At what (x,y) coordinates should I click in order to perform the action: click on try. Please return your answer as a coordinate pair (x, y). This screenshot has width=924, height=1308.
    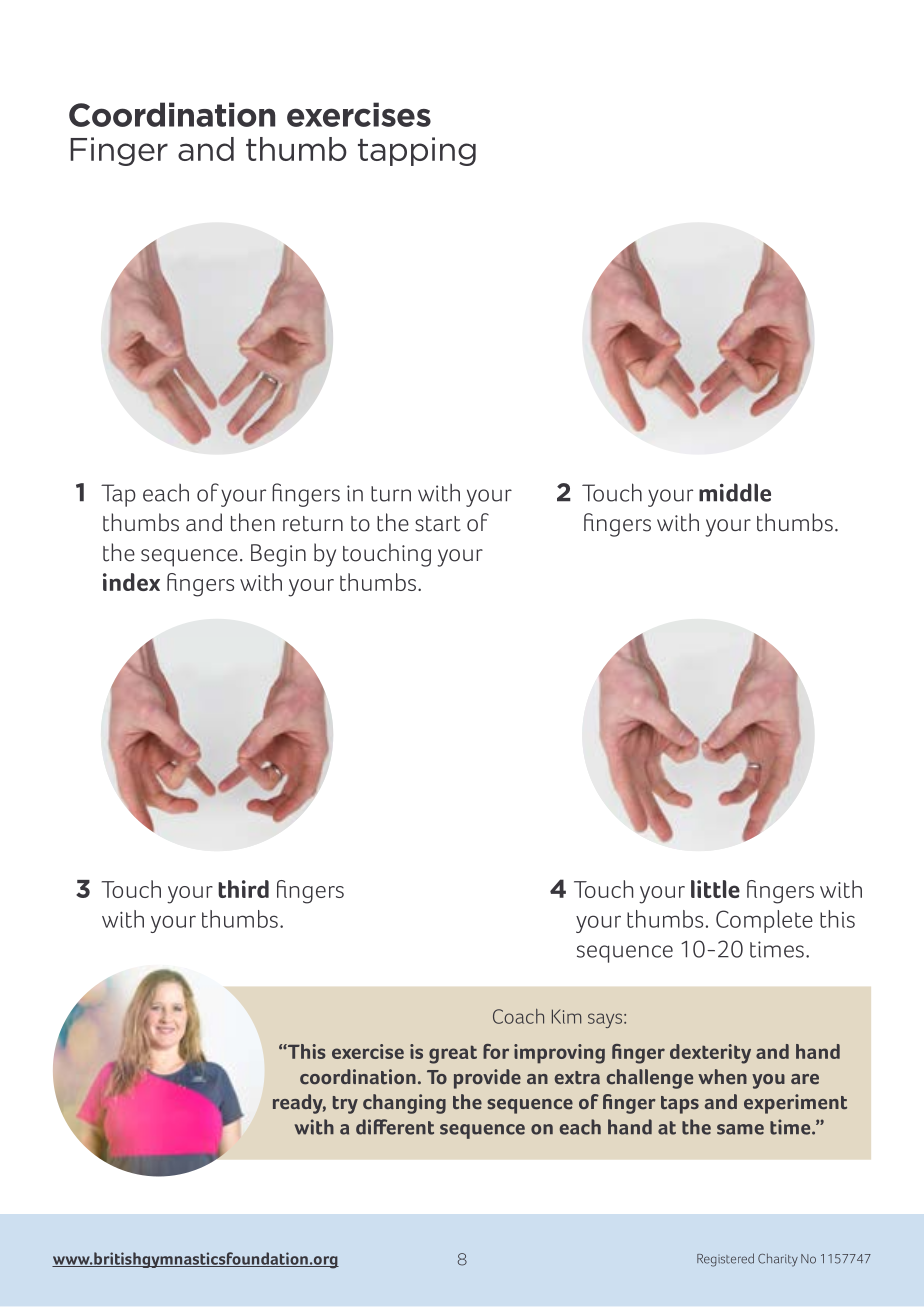
    Looking at the image, I should click on (345, 1105).
